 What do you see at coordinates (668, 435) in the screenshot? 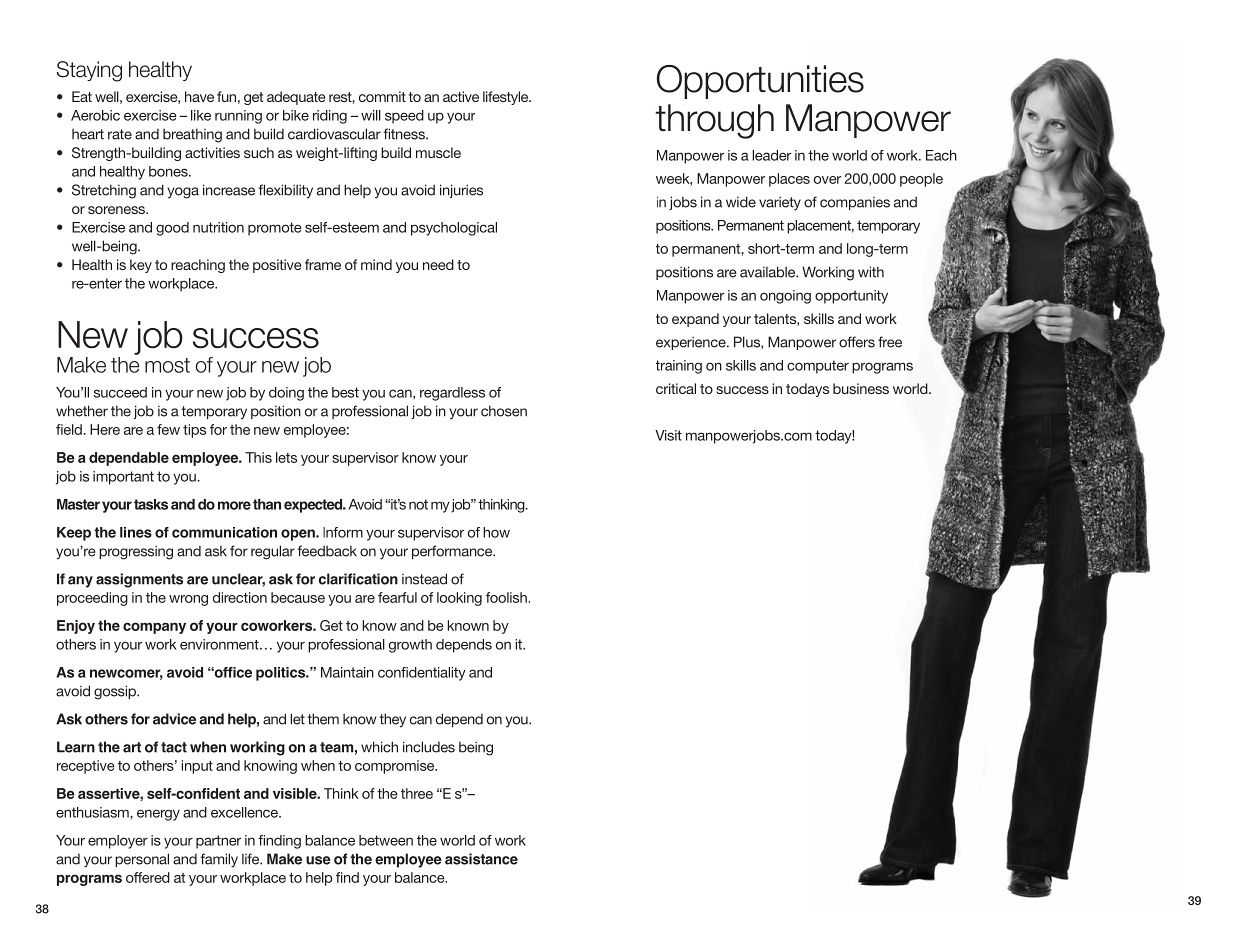
I see `Visit` at bounding box center [668, 435].
